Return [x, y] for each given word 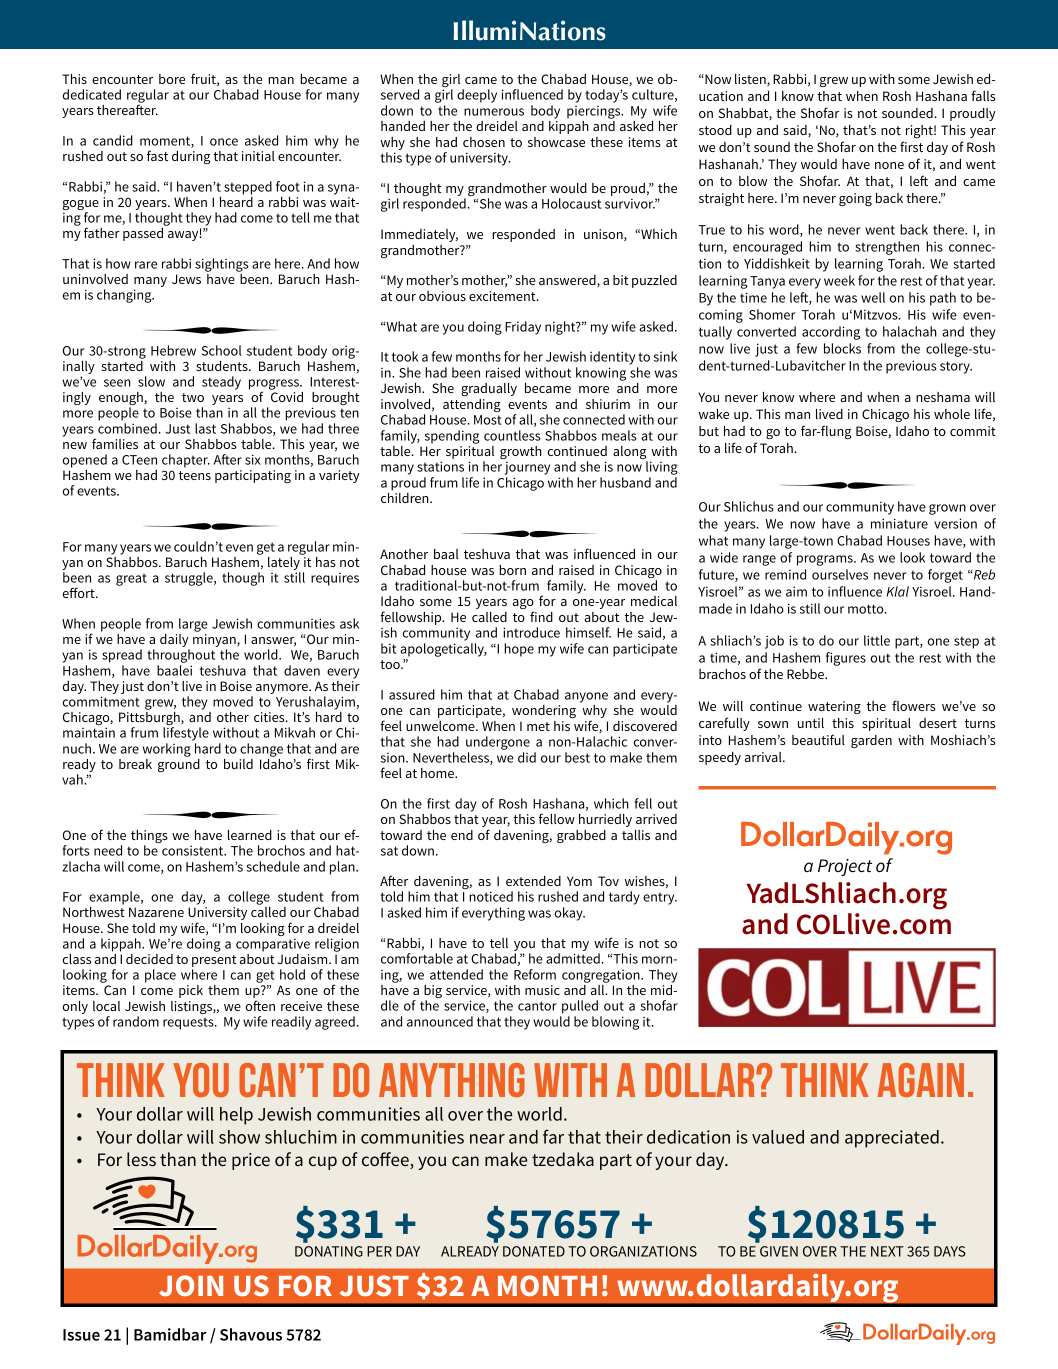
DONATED [534, 1251]
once [224, 142]
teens [195, 475]
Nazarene [156, 912]
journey [527, 470]
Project [845, 867]
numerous [494, 112]
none [889, 165]
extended [533, 881]
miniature [899, 523]
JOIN [191, 1285]
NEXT [887, 1251]
